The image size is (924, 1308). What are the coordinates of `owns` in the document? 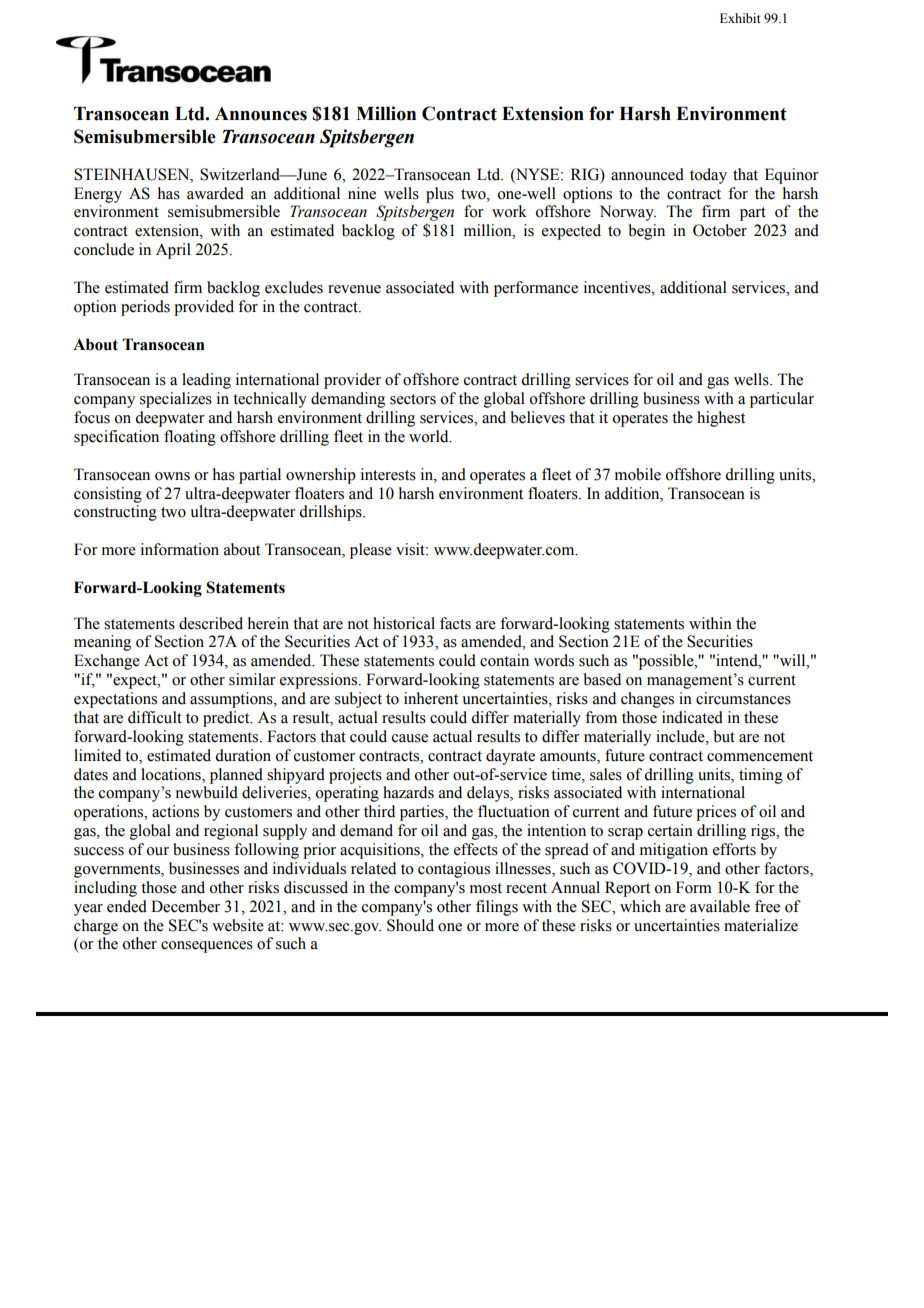 It's located at (172, 476).
